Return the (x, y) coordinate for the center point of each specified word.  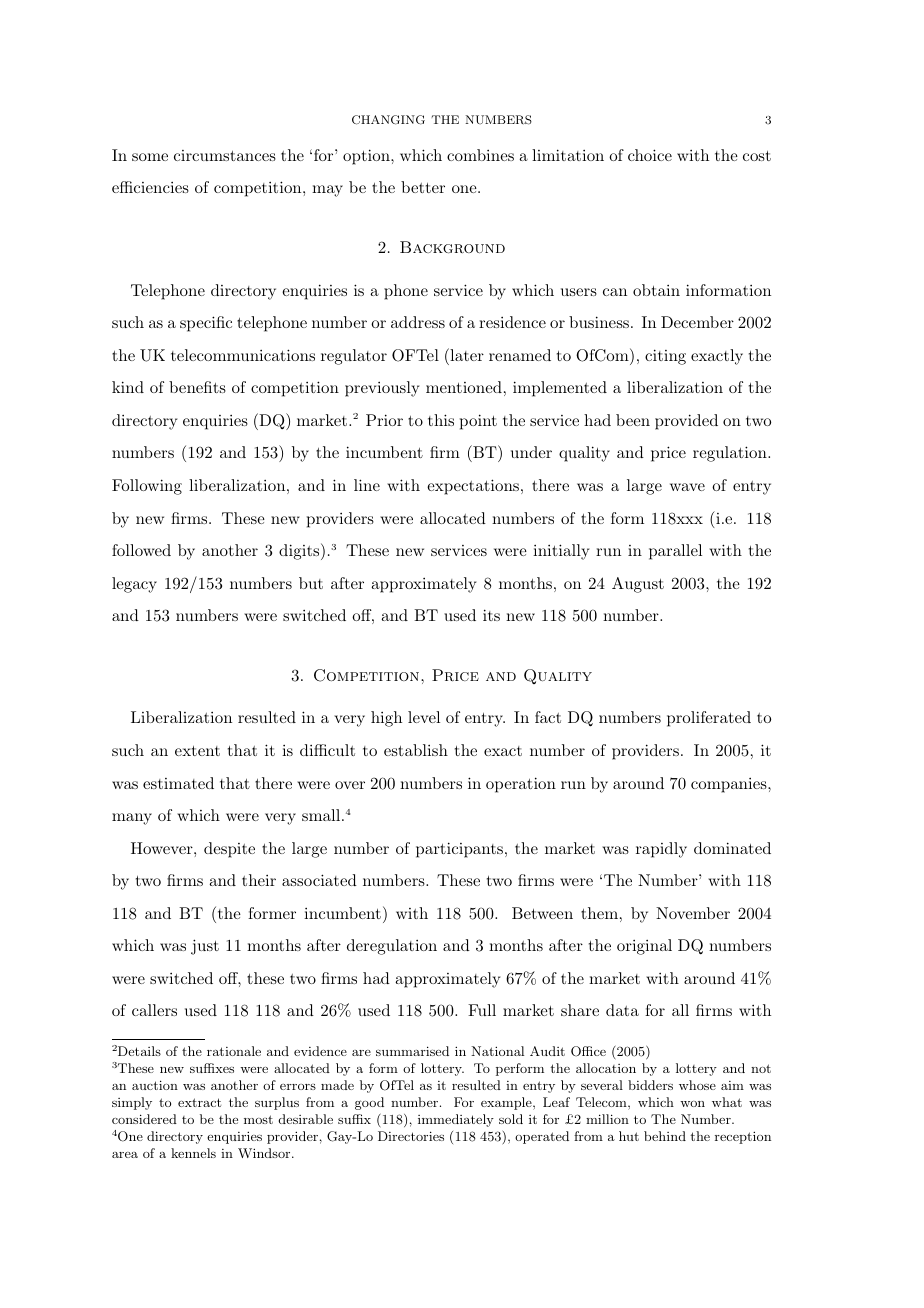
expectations (473, 487)
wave (687, 487)
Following (147, 487)
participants (459, 850)
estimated (178, 783)
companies (729, 785)
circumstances (225, 155)
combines (480, 155)
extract (199, 1102)
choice (650, 155)
